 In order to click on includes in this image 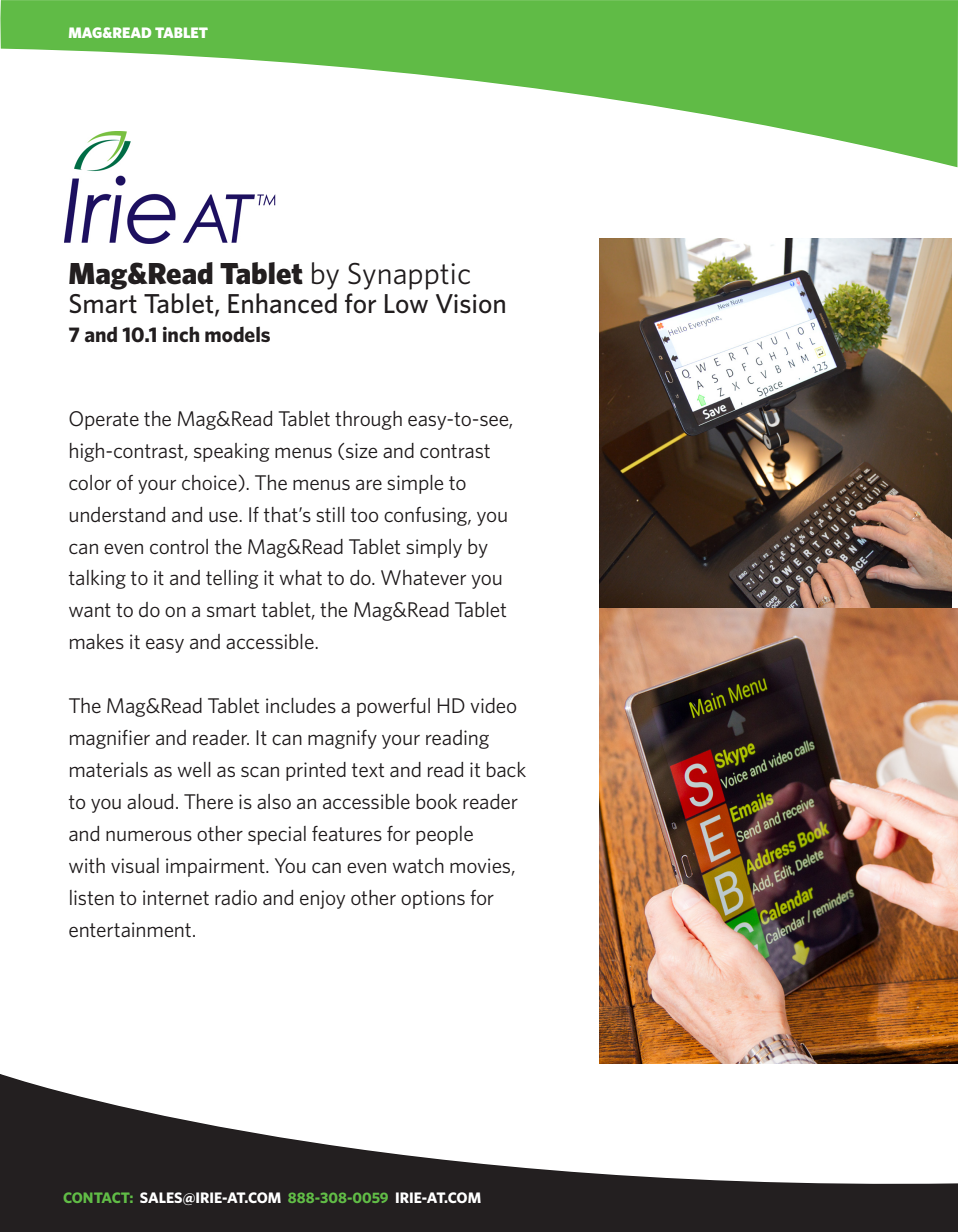, I will do `click(301, 705)`.
